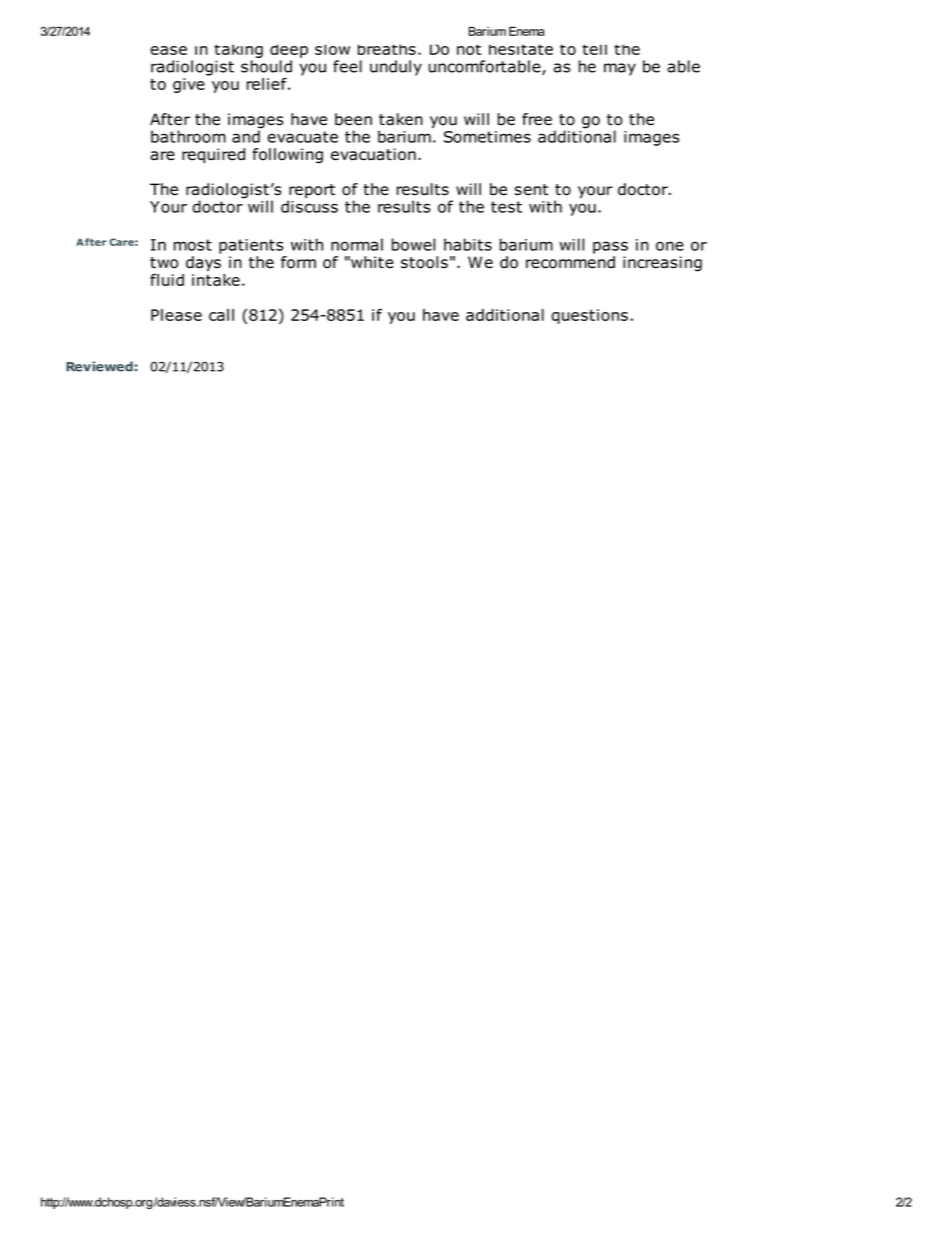 Image resolution: width=952 pixels, height=1233 pixels. I want to click on tell, so click(594, 49).
